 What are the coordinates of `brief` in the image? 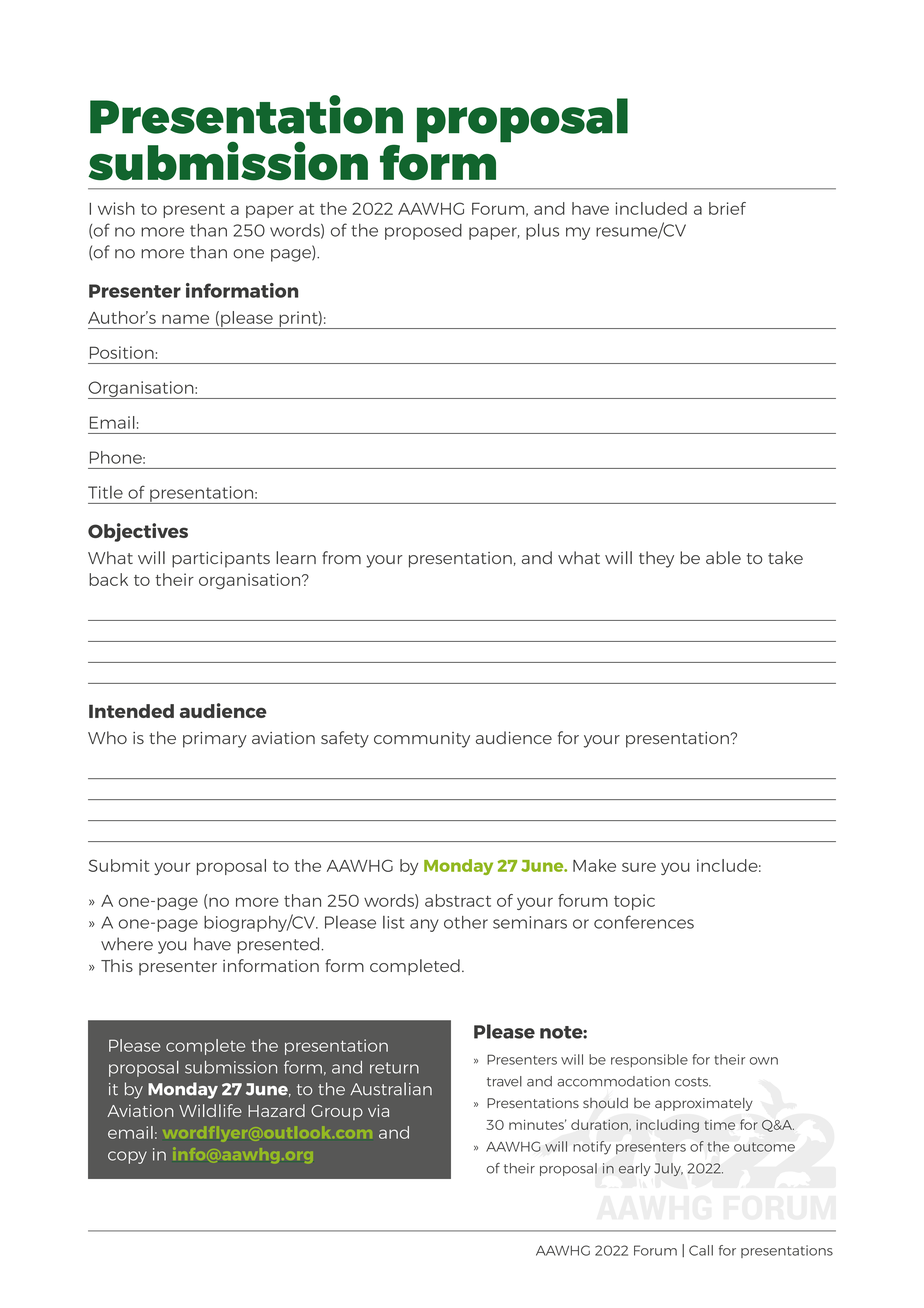 It's located at (727, 208).
